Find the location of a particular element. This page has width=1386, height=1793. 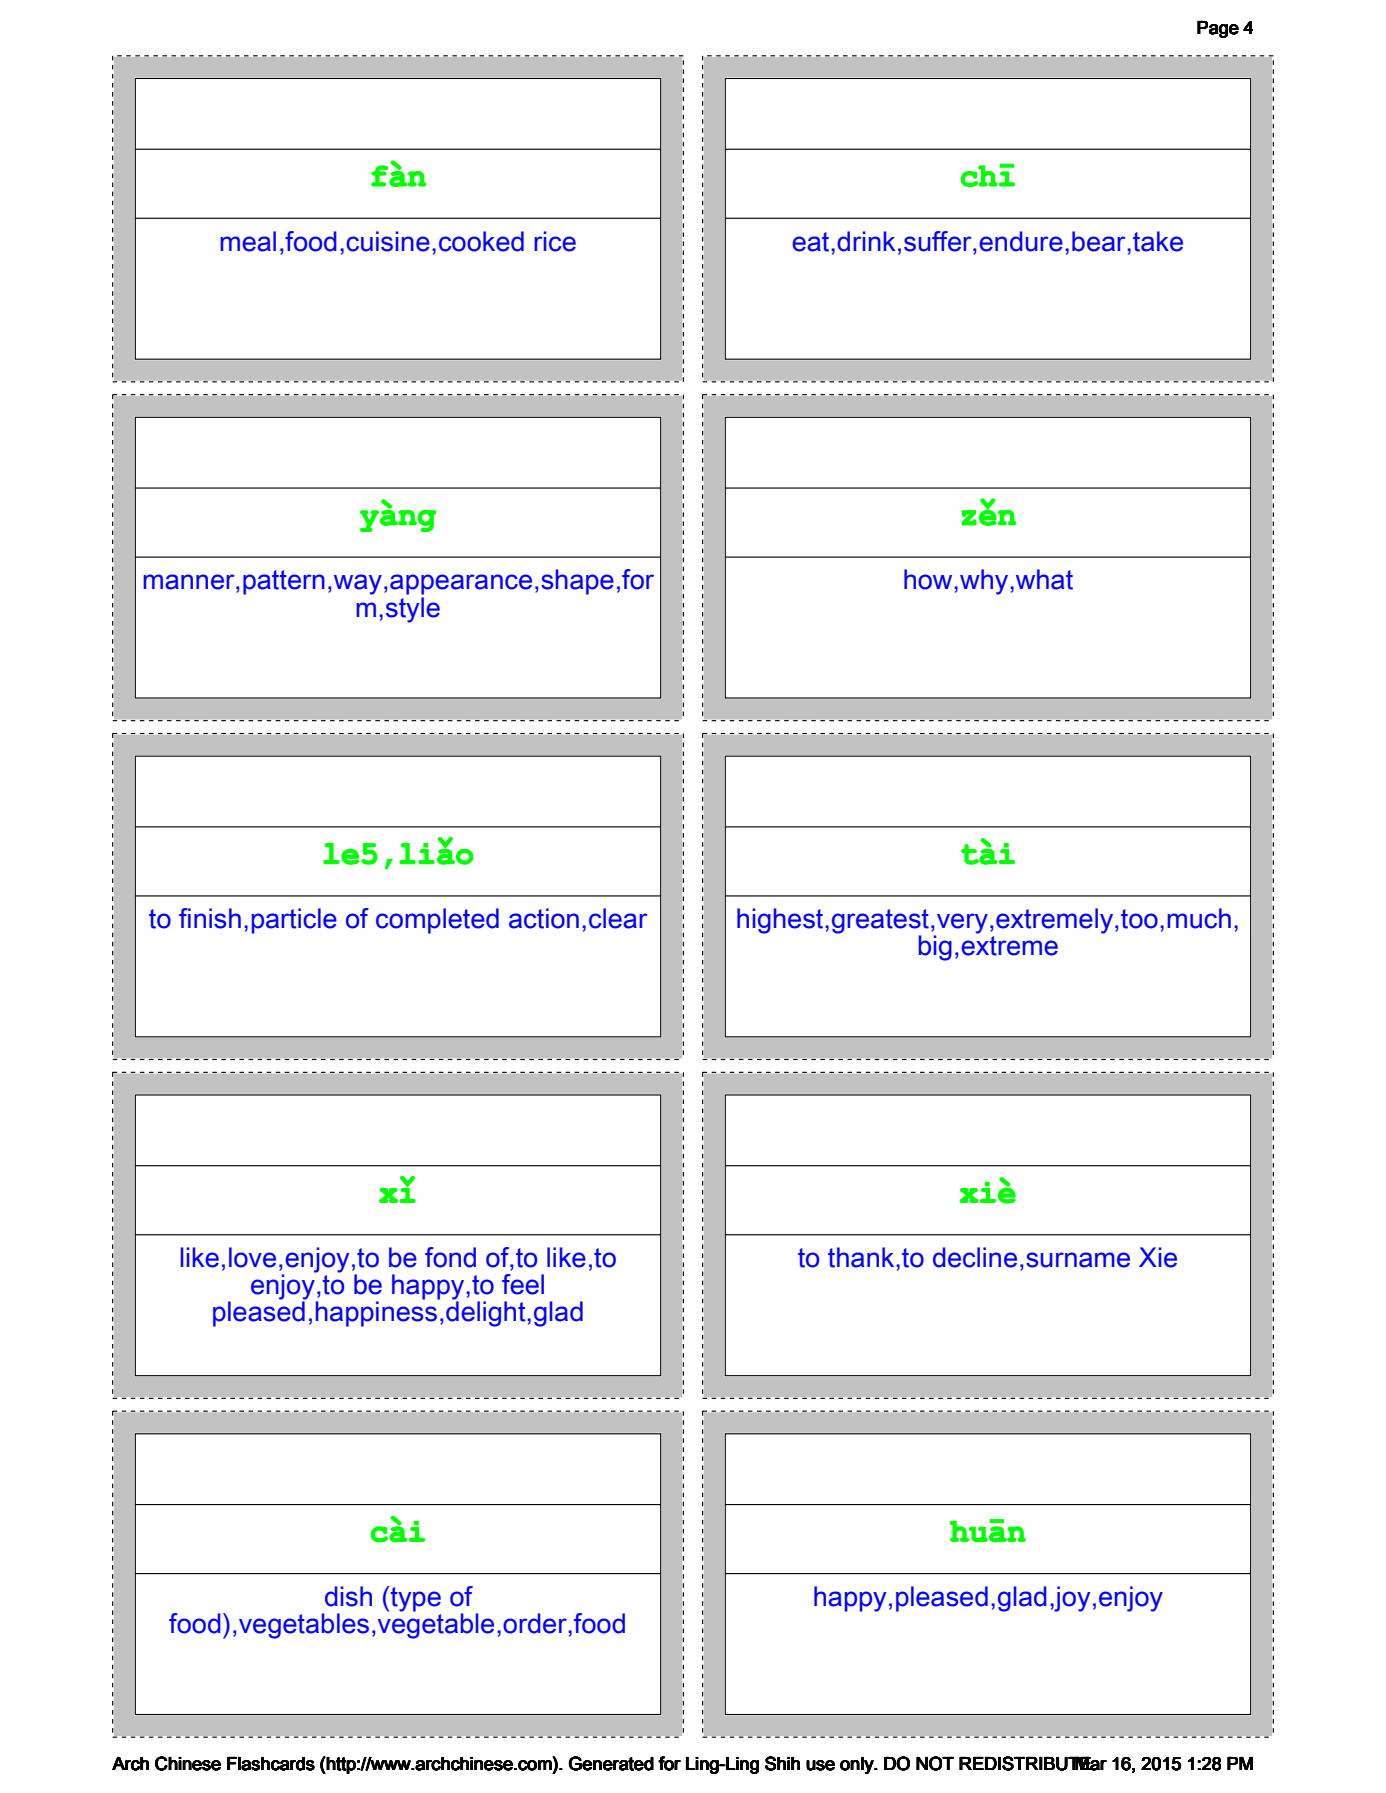

feel is located at coordinates (523, 1284).
